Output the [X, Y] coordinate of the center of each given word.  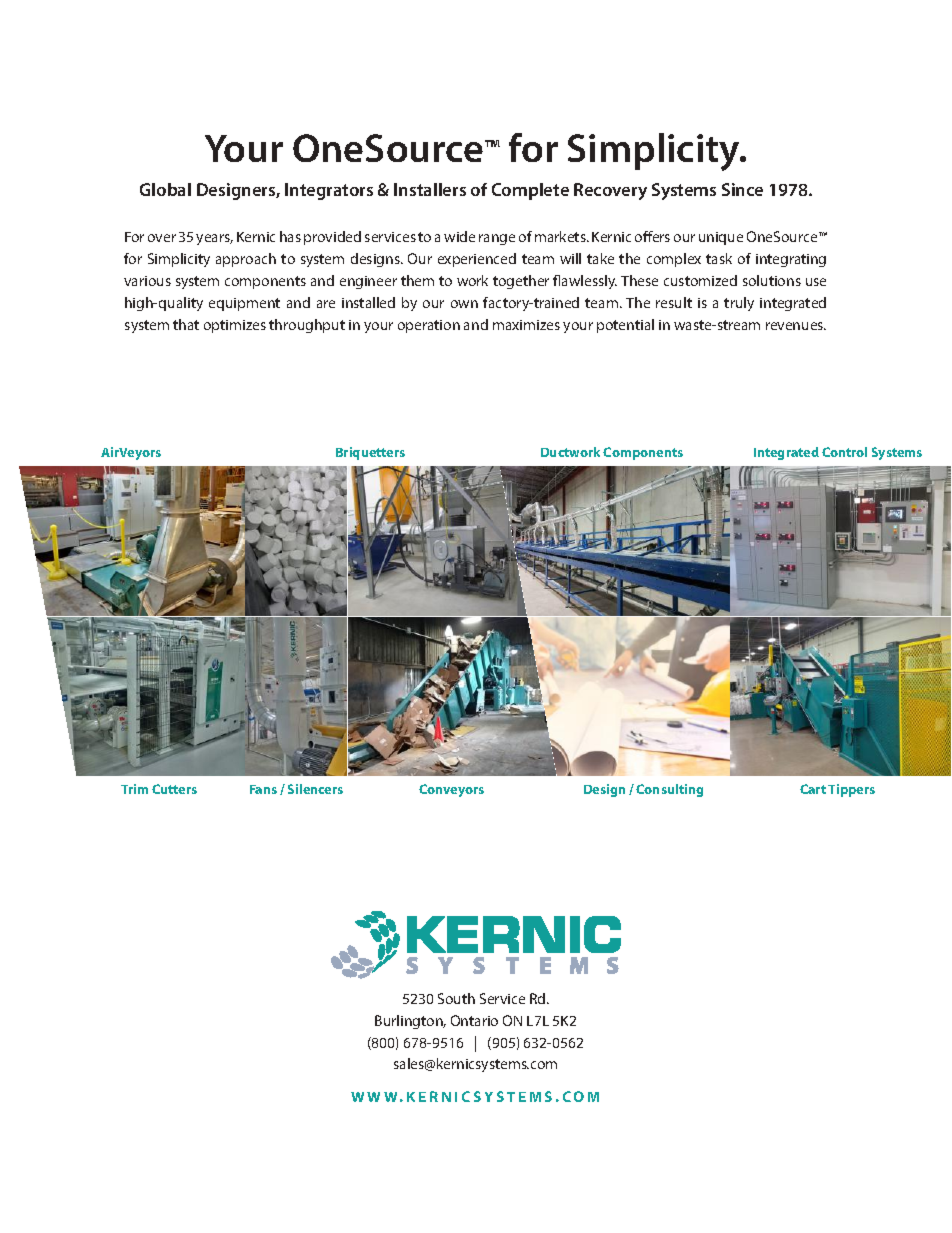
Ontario [474, 1020]
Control [844, 452]
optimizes [235, 326]
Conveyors [451, 790]
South [456, 998]
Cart [813, 789]
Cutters [174, 789]
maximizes [526, 325]
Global [165, 189]
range [497, 239]
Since [742, 189]
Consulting [669, 790]
